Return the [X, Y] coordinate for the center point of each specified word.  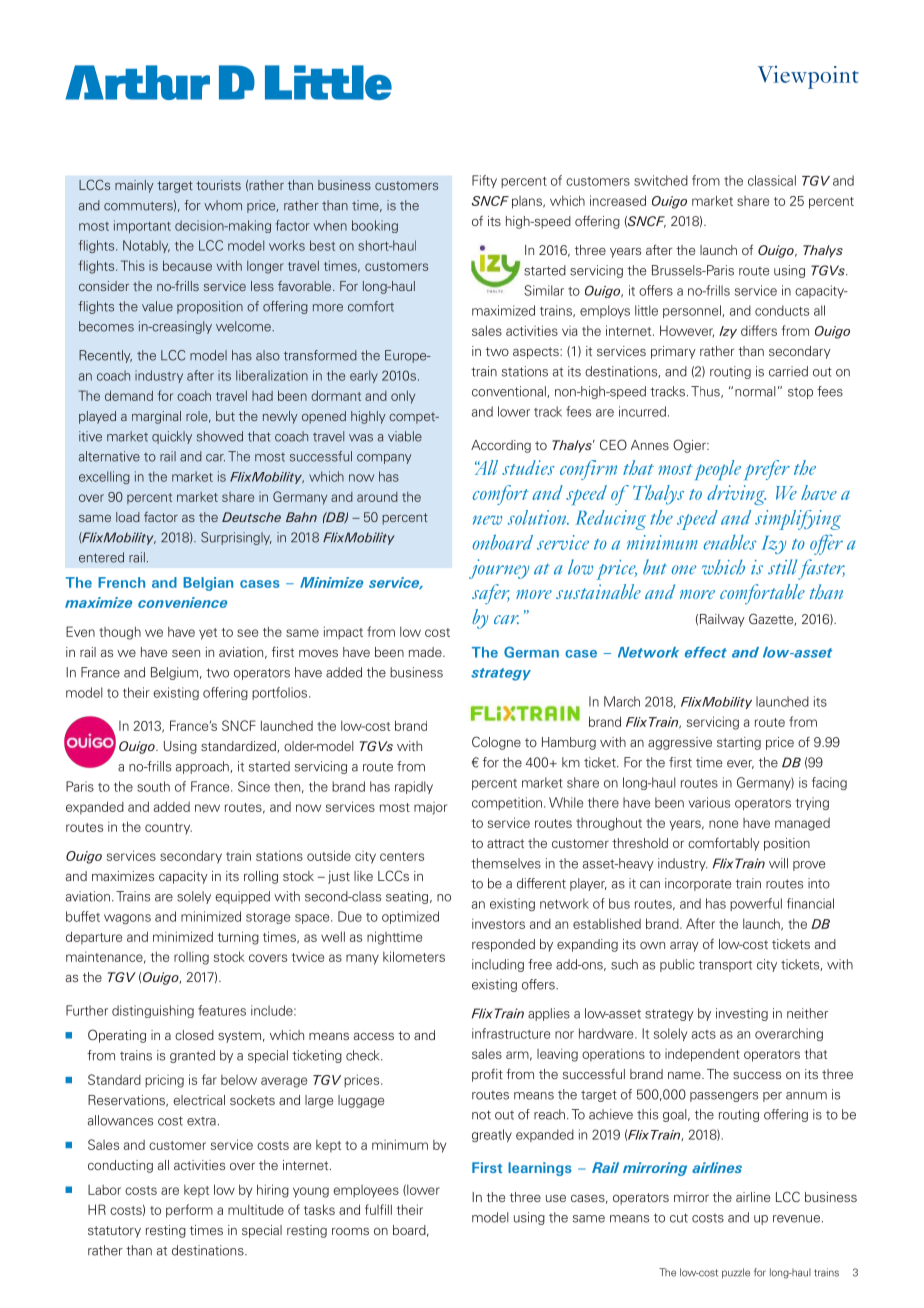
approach [203, 767]
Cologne [496, 743]
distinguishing [153, 1011]
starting [739, 743]
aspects [537, 353]
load [128, 517]
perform [189, 1211]
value [157, 306]
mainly [134, 186]
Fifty [484, 181]
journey [499, 569]
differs [759, 330]
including [498, 965]
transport [725, 966]
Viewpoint [808, 77]
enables [730, 542]
